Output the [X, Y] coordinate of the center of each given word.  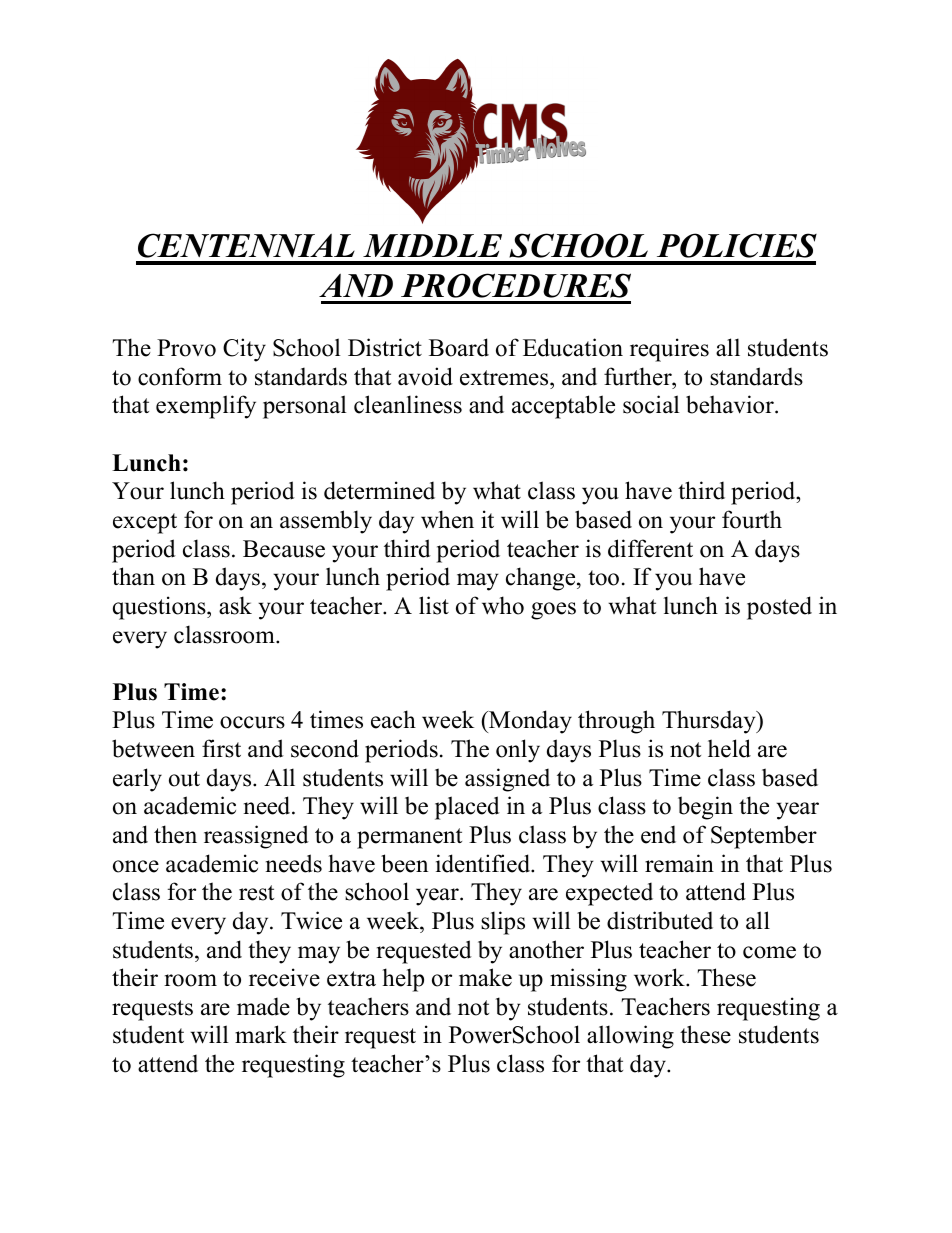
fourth [752, 519]
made [263, 1006]
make [485, 977]
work [660, 977]
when [447, 519]
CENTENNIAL [246, 245]
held [729, 748]
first [221, 748]
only [518, 751]
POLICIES [737, 245]
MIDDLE [432, 245]
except [145, 523]
